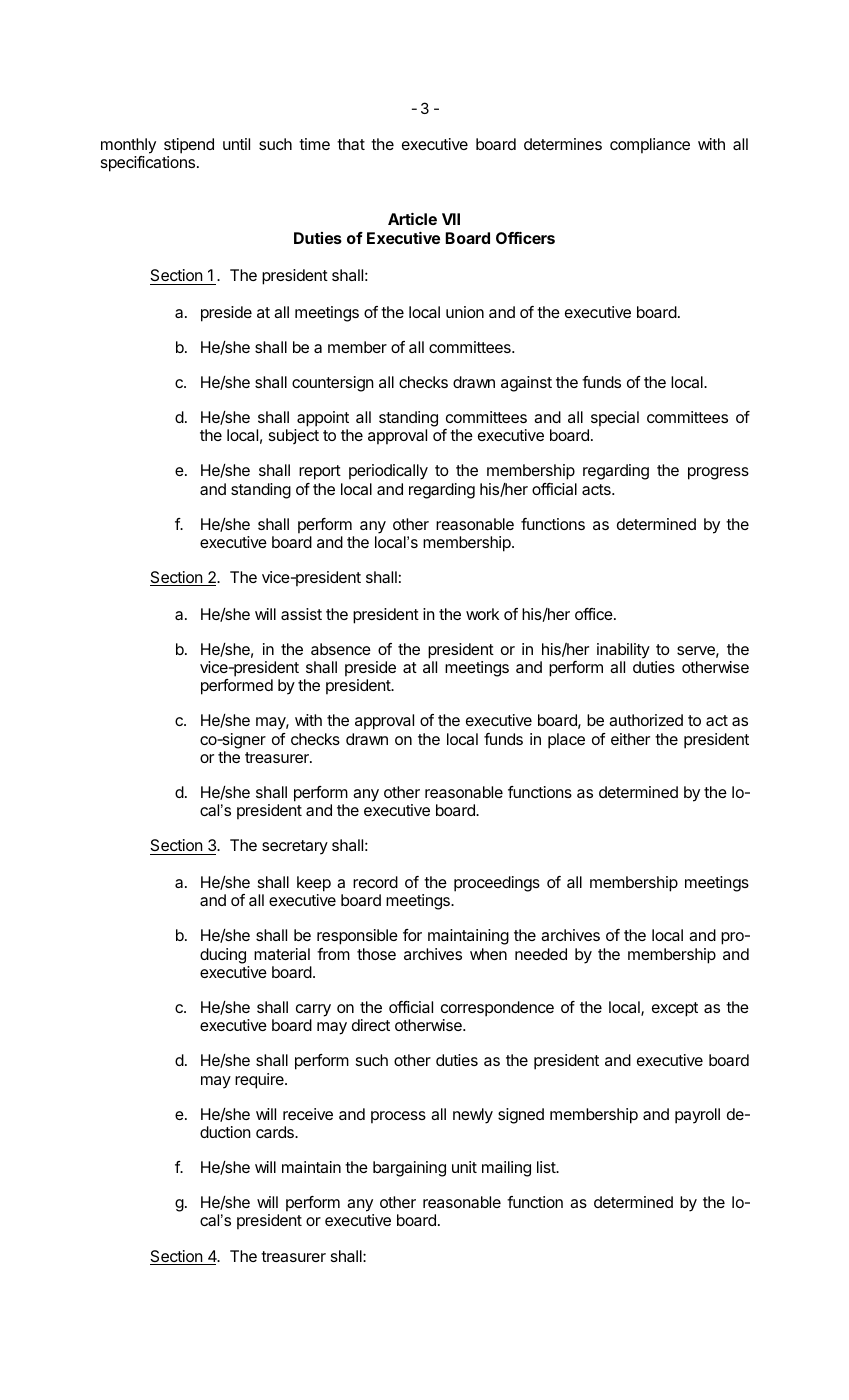 The height and width of the page is (1400, 849). Describe the element at coordinates (260, 1081) in the page. I see `require` at that location.
